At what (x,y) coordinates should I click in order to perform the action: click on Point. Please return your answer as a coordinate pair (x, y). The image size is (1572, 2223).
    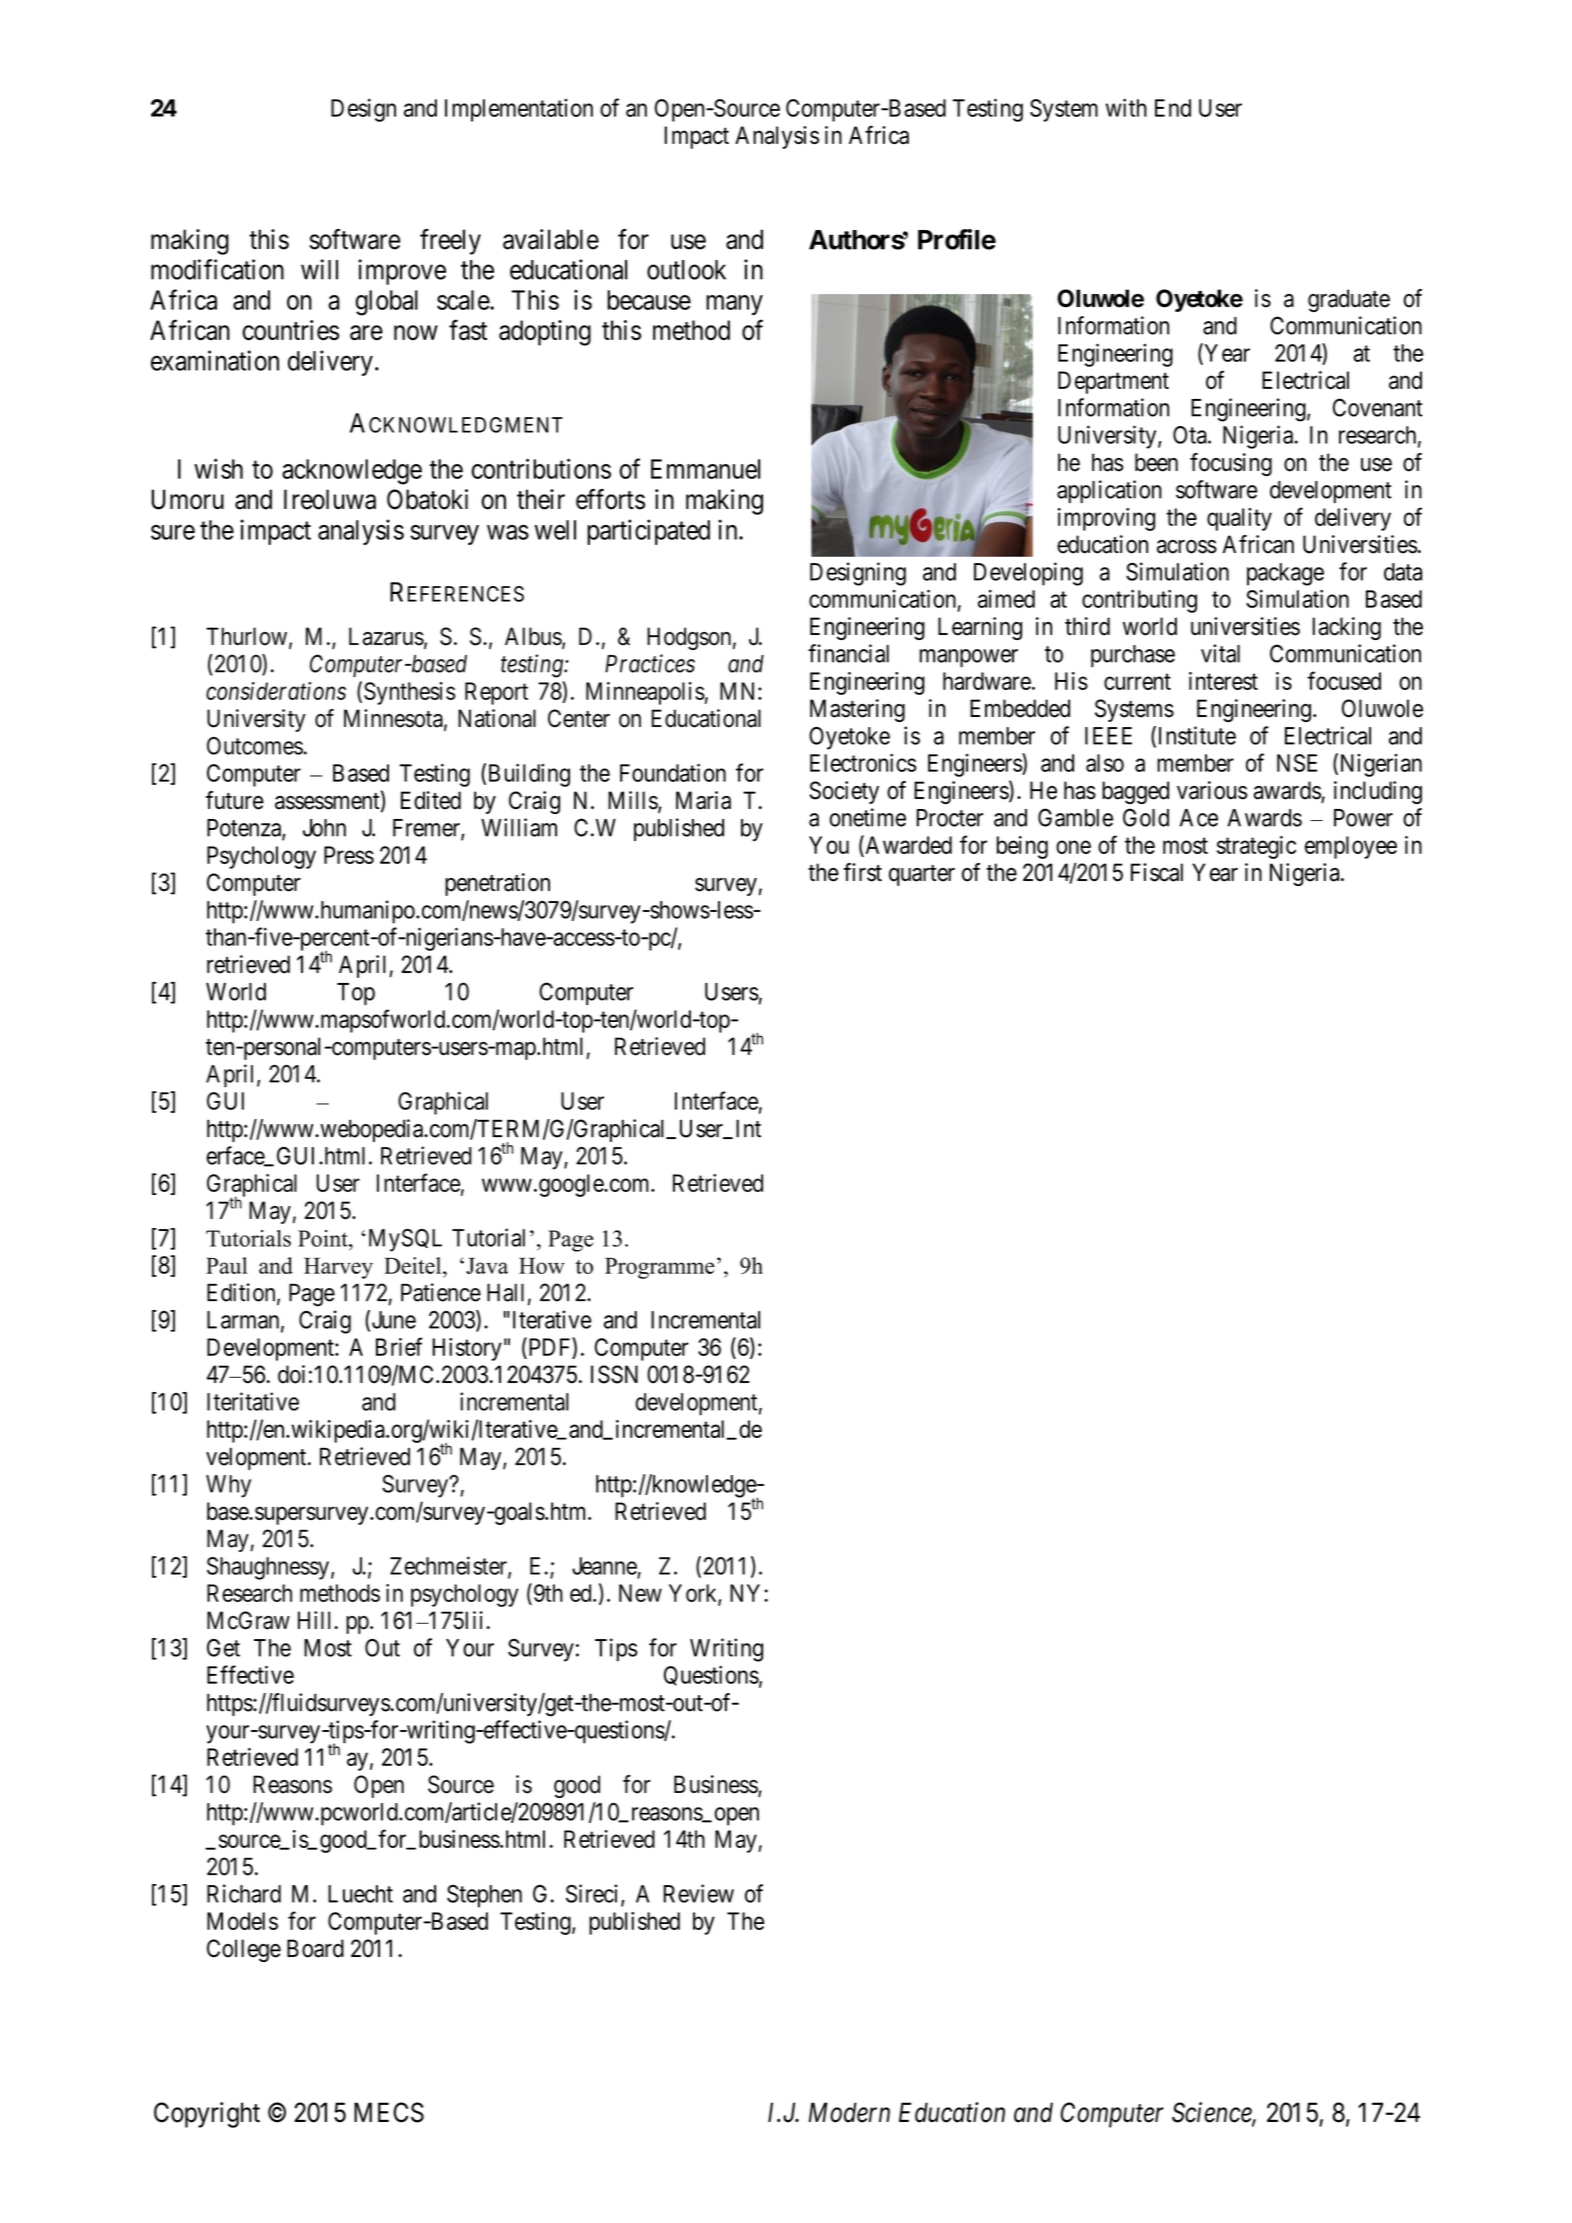
    Looking at the image, I should click on (324, 1238).
